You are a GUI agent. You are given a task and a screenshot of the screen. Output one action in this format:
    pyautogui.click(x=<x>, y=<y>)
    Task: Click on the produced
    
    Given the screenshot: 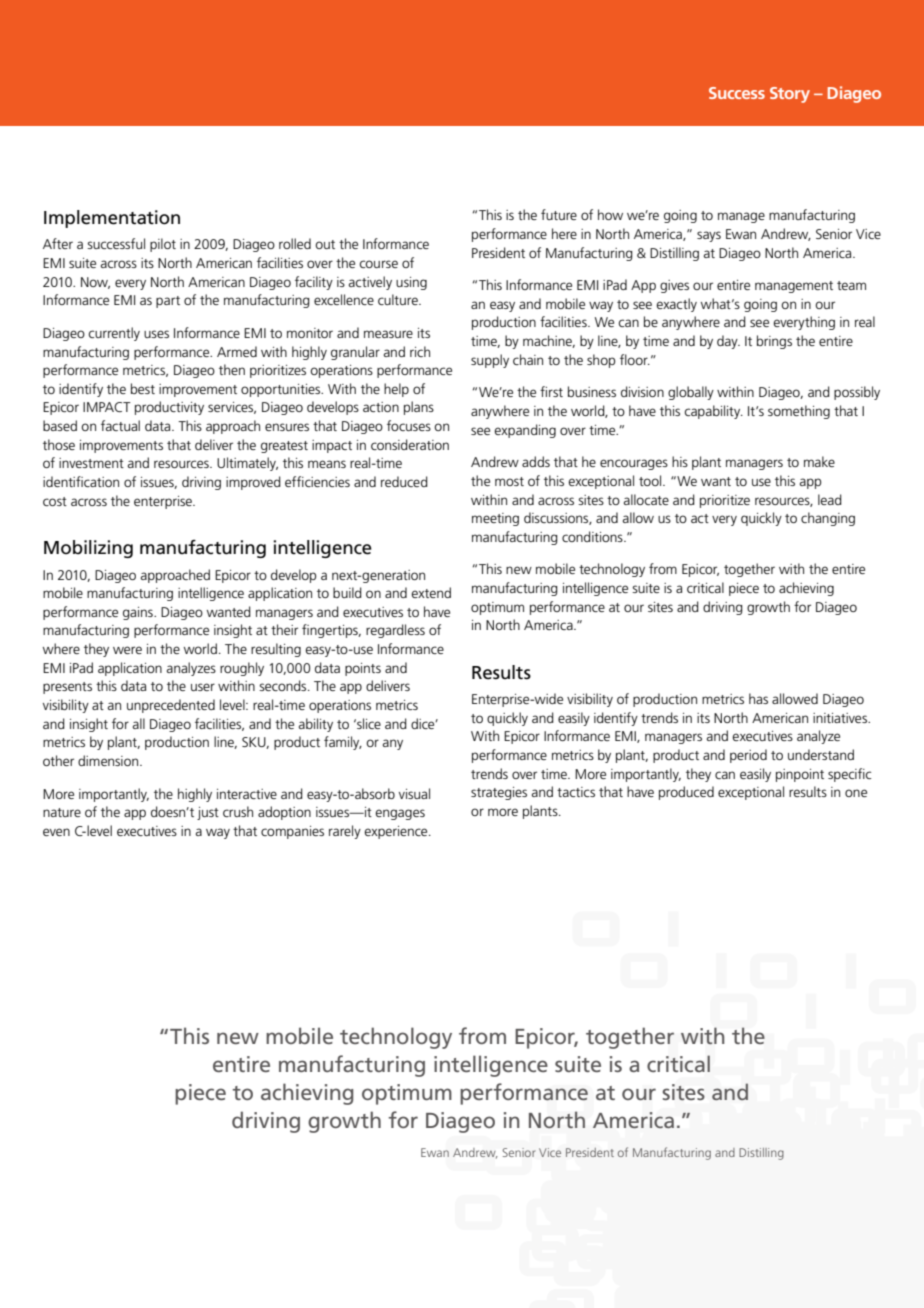 What is the action you would take?
    pyautogui.click(x=686, y=793)
